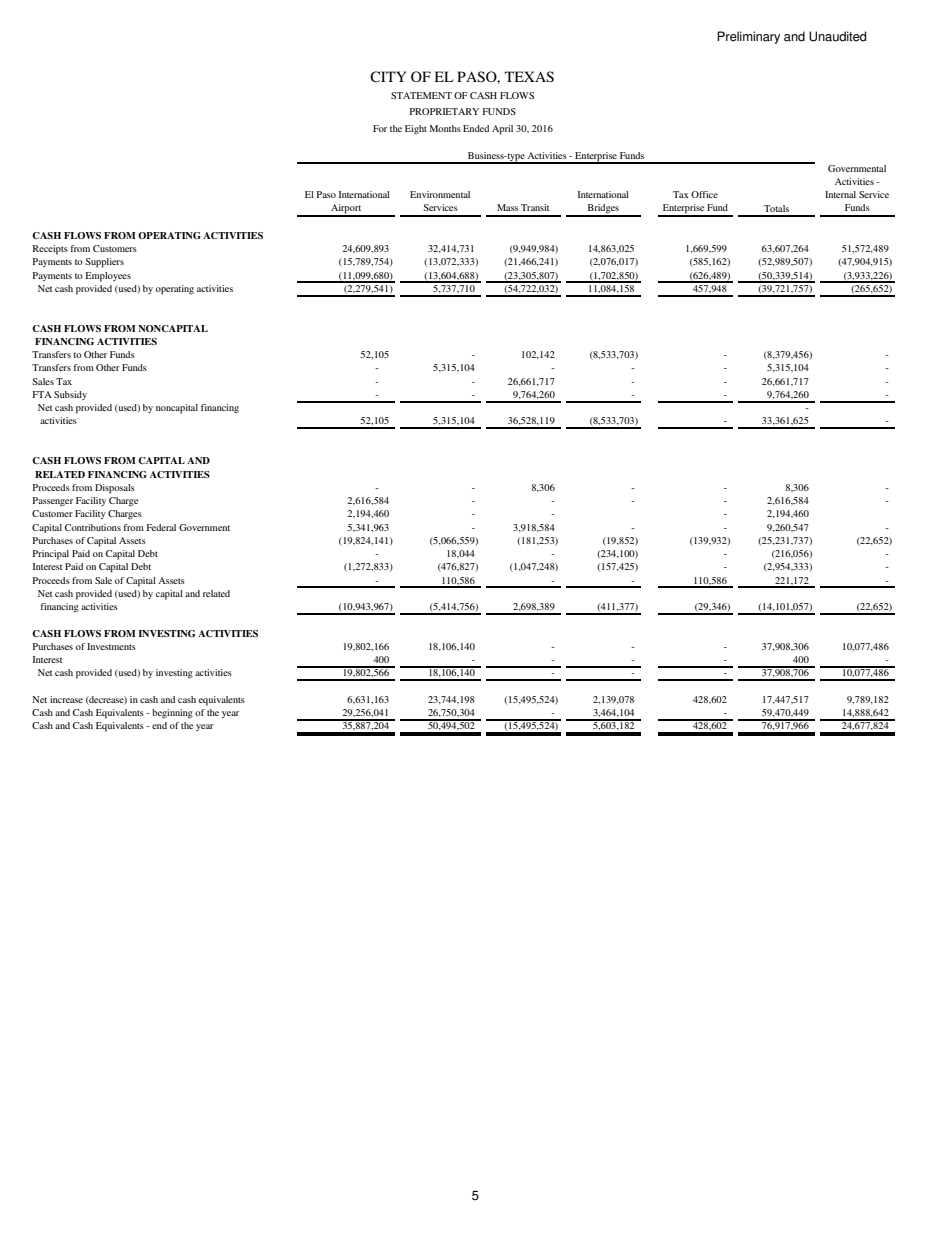  Describe the element at coordinates (603, 210) in the image. I see `Bridges` at that location.
